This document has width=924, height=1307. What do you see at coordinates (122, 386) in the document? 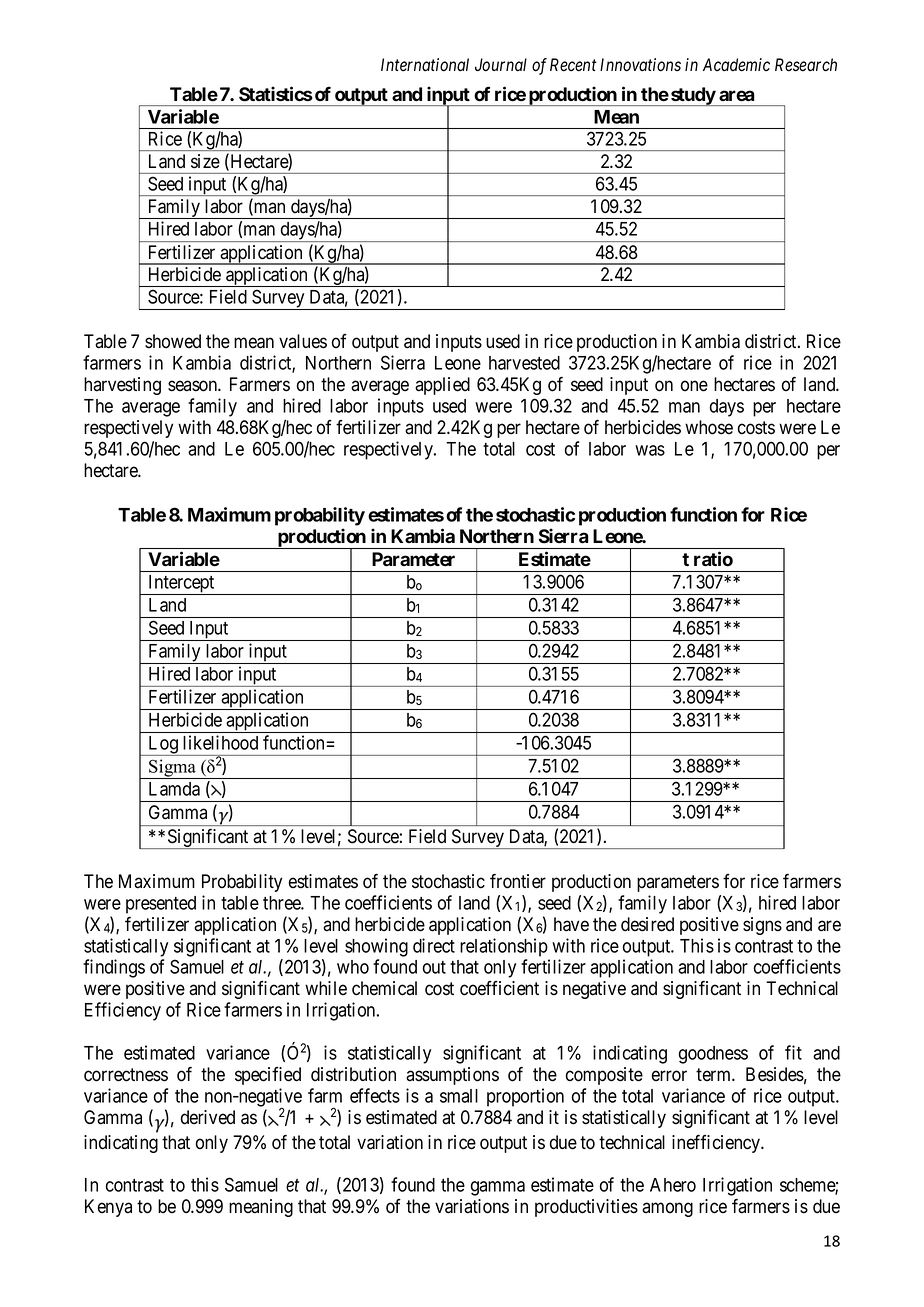
I see `harvesting` at bounding box center [122, 386].
